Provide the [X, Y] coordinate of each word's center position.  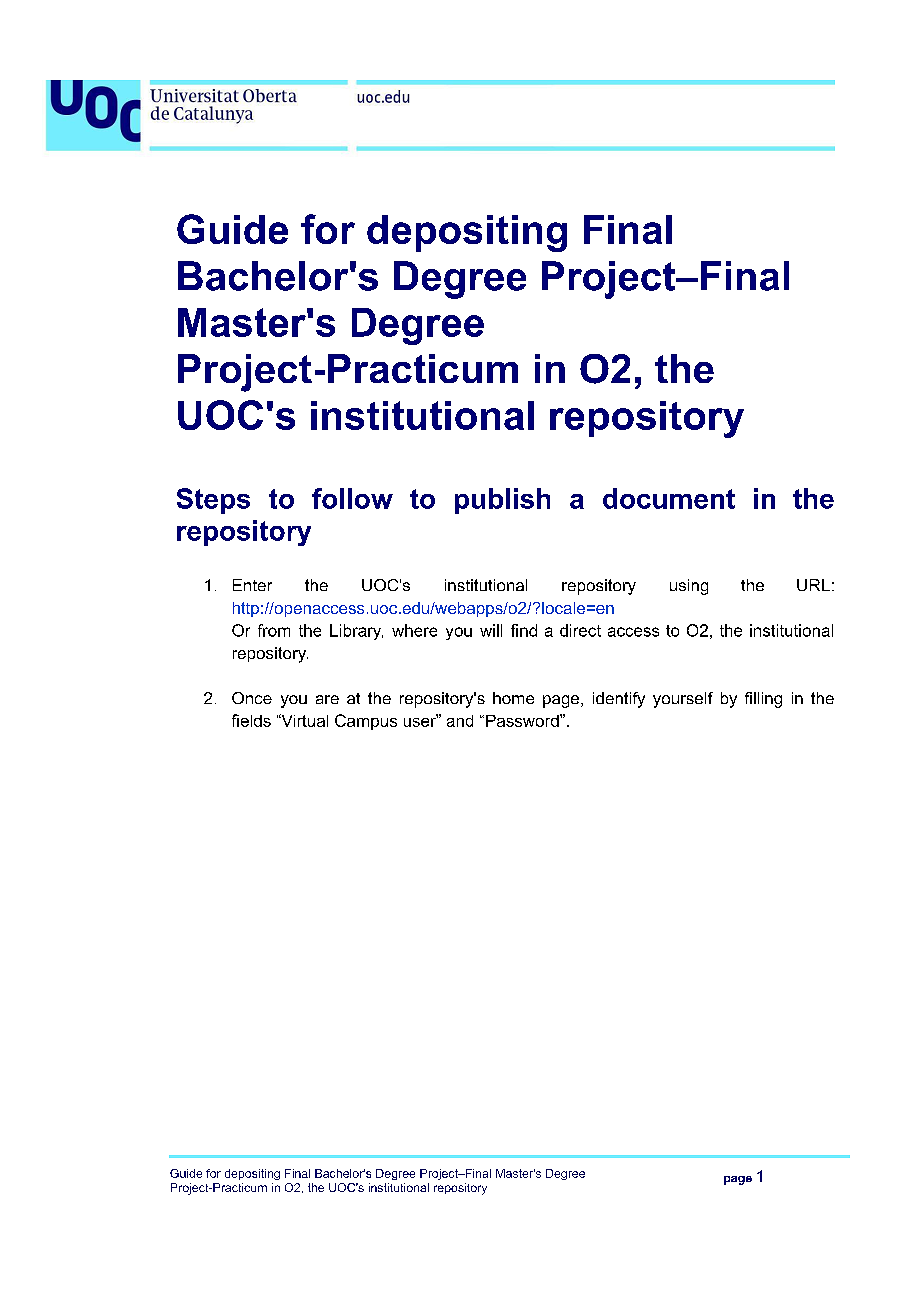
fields [251, 720]
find [524, 630]
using [689, 587]
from [274, 630]
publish [502, 501]
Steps [213, 501]
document [669, 498]
